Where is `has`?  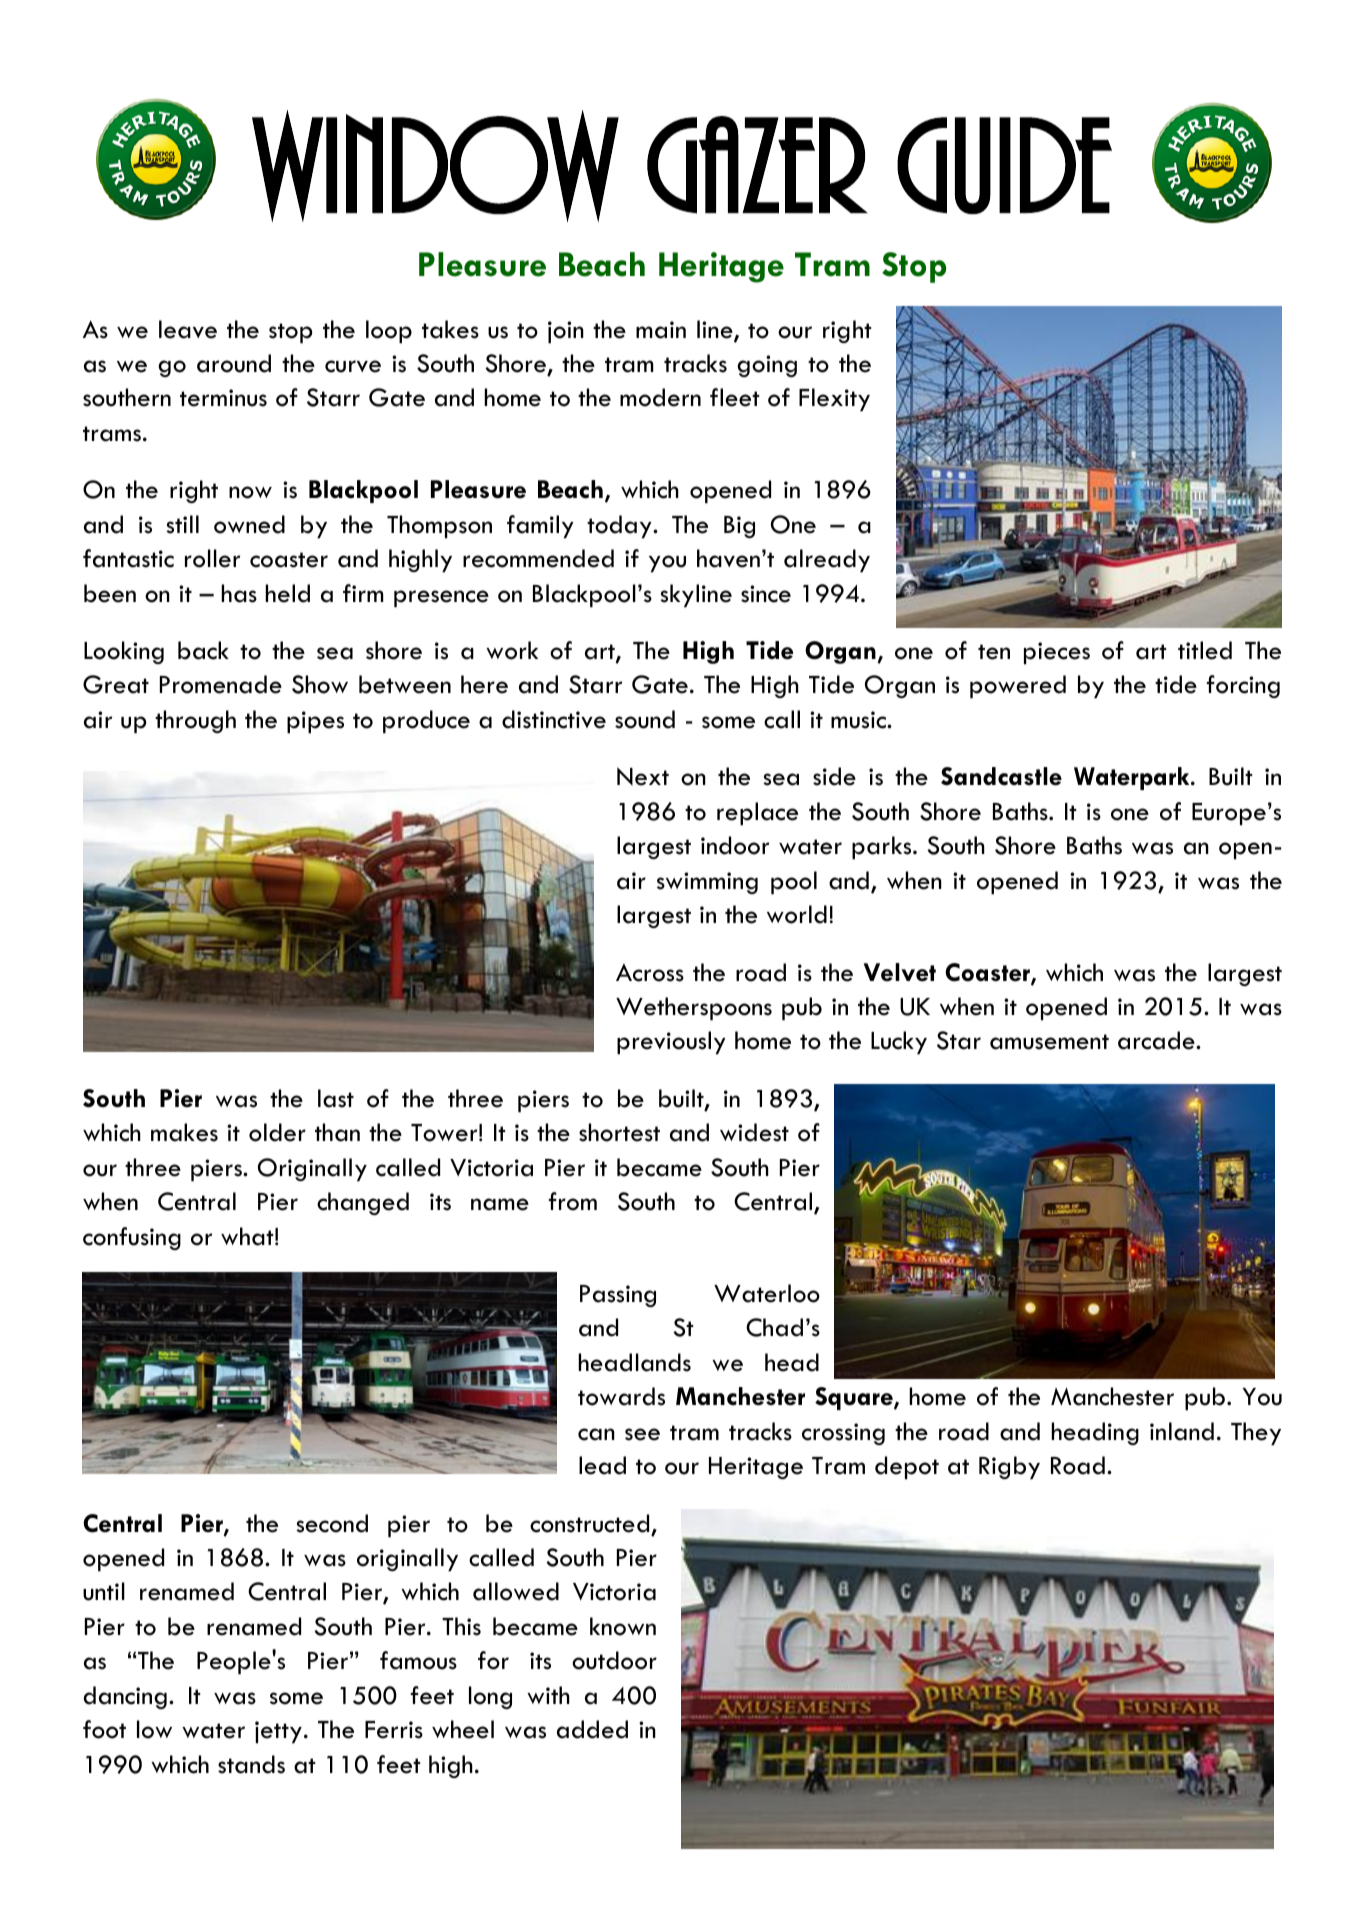
has is located at coordinates (239, 593).
